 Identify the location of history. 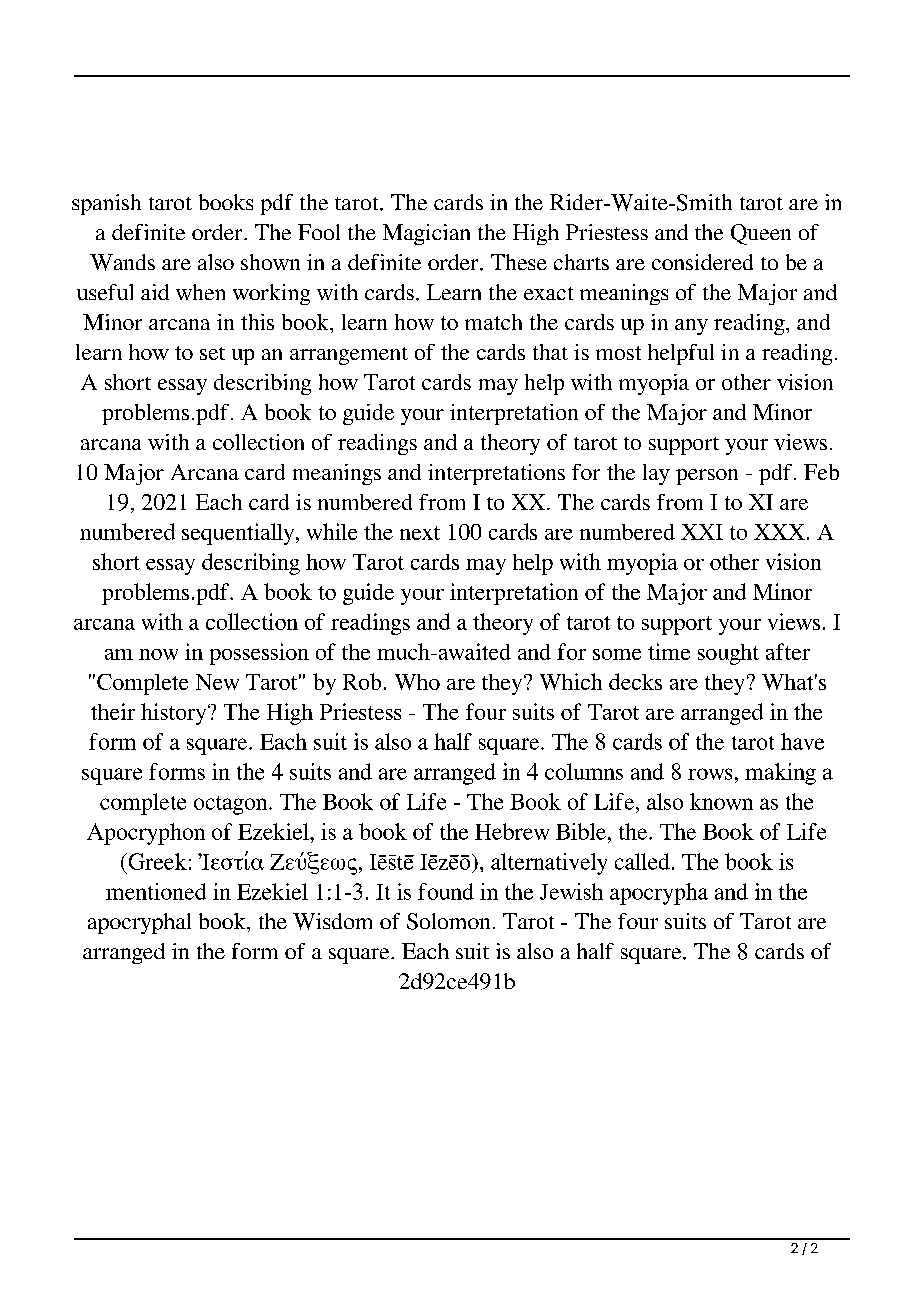
(175, 714).
